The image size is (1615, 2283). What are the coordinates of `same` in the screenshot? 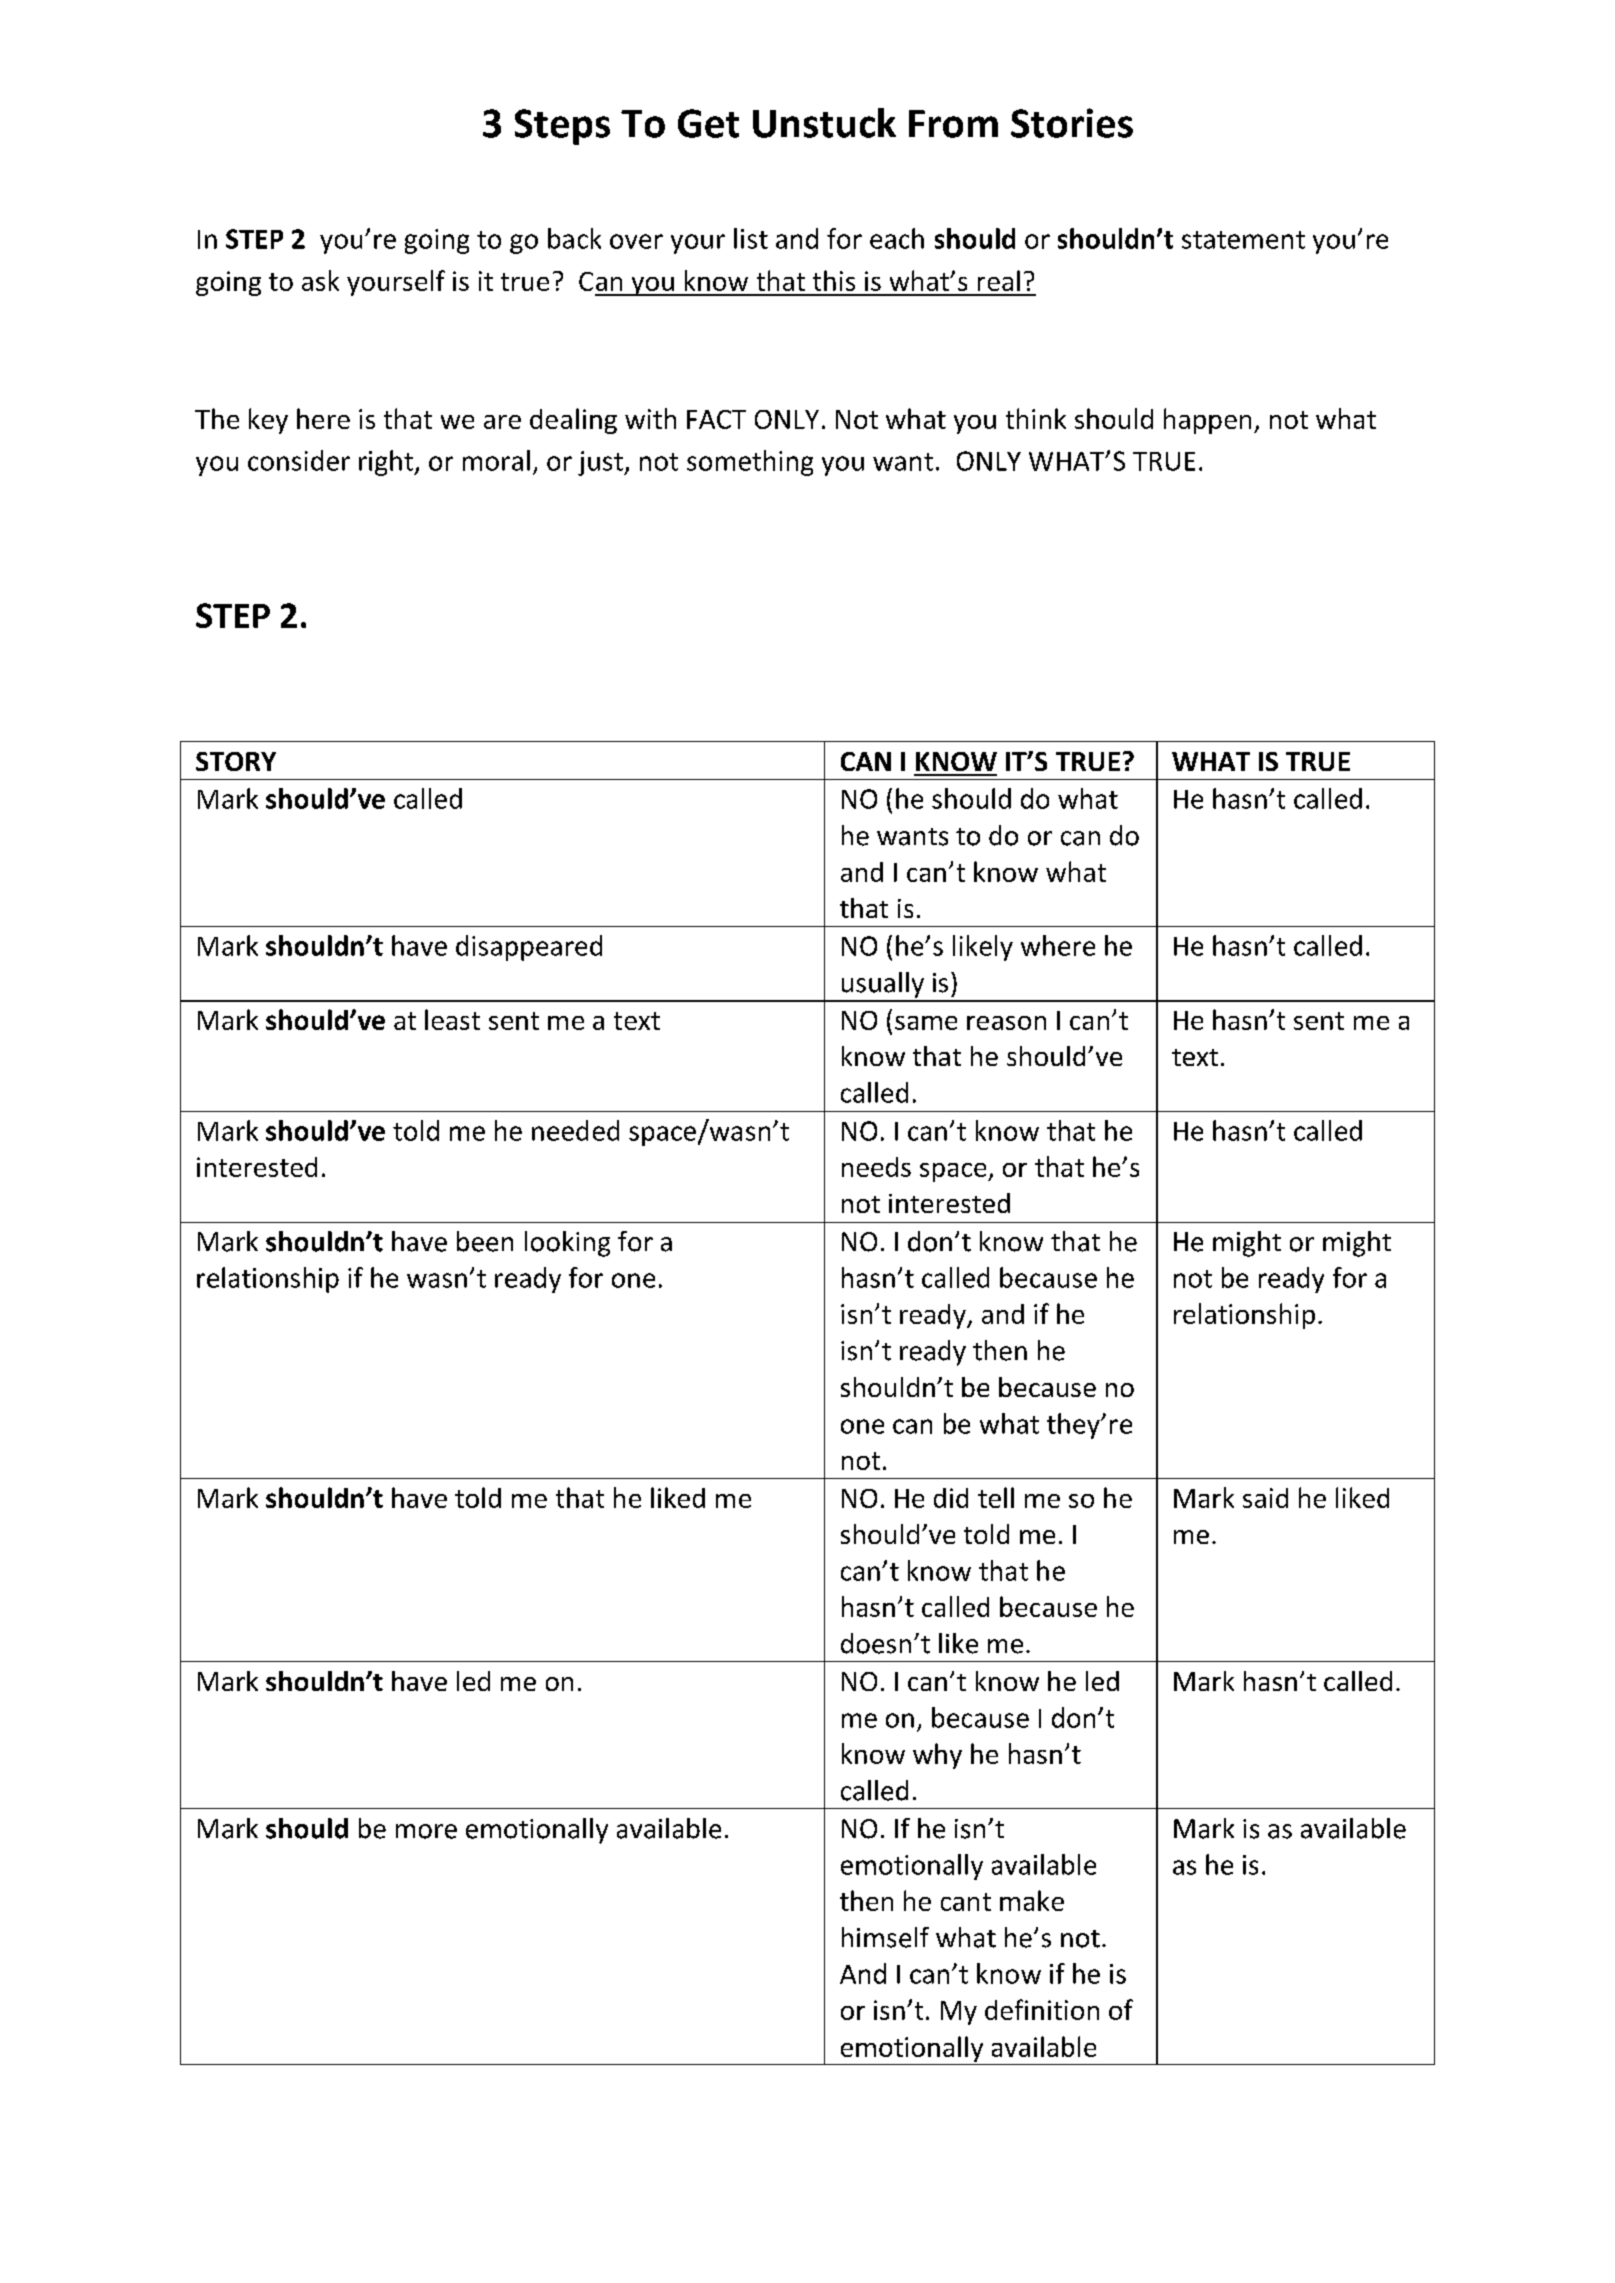 It's located at (926, 1023).
